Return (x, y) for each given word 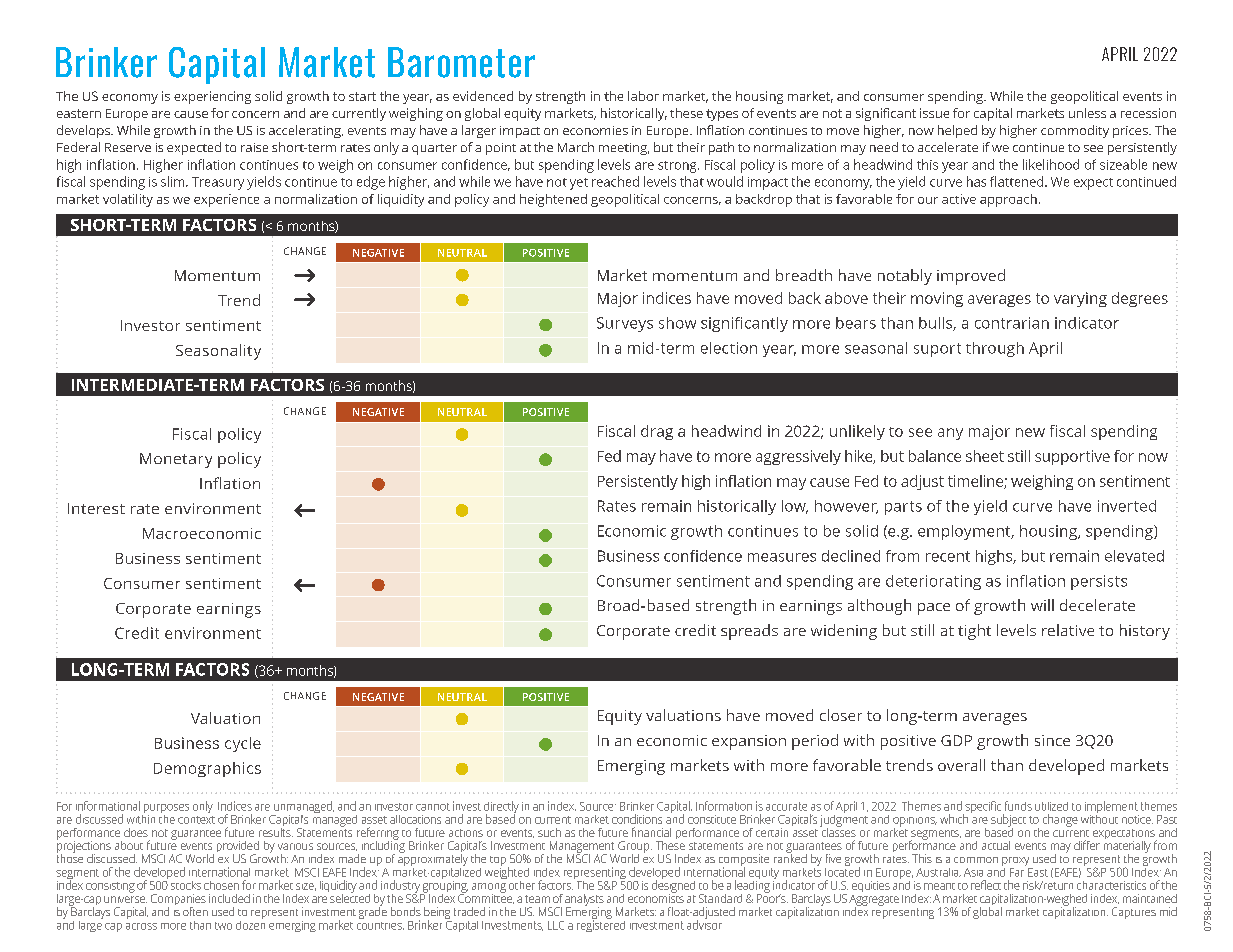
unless (1087, 113)
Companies (178, 901)
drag (657, 432)
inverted (1127, 506)
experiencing (212, 97)
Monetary (176, 460)
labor (643, 96)
